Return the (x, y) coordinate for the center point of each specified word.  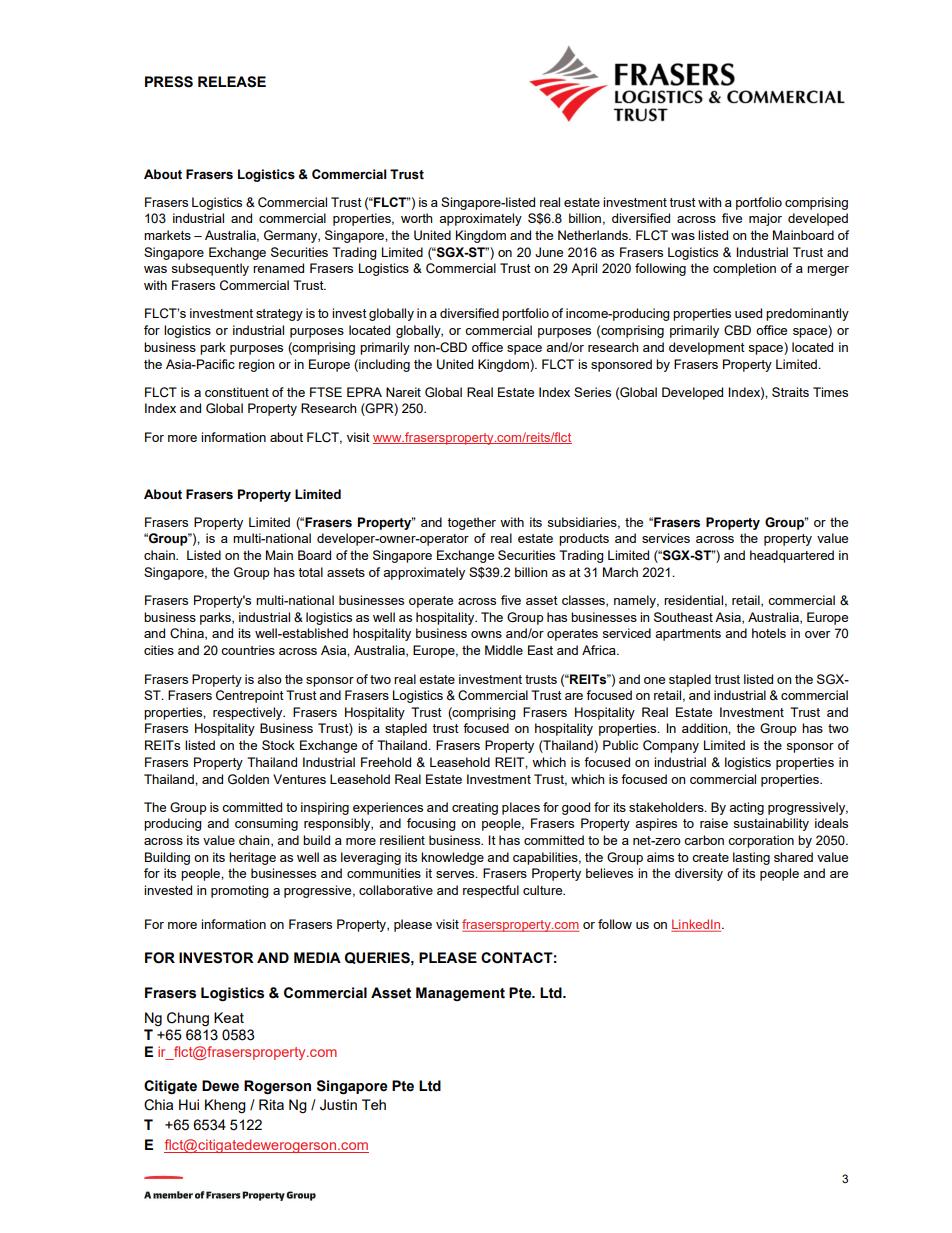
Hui (189, 1104)
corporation (761, 841)
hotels (769, 633)
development (707, 348)
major (765, 219)
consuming (266, 824)
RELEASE (232, 82)
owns (486, 634)
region (256, 365)
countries (248, 650)
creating (475, 808)
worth (416, 218)
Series (592, 392)
